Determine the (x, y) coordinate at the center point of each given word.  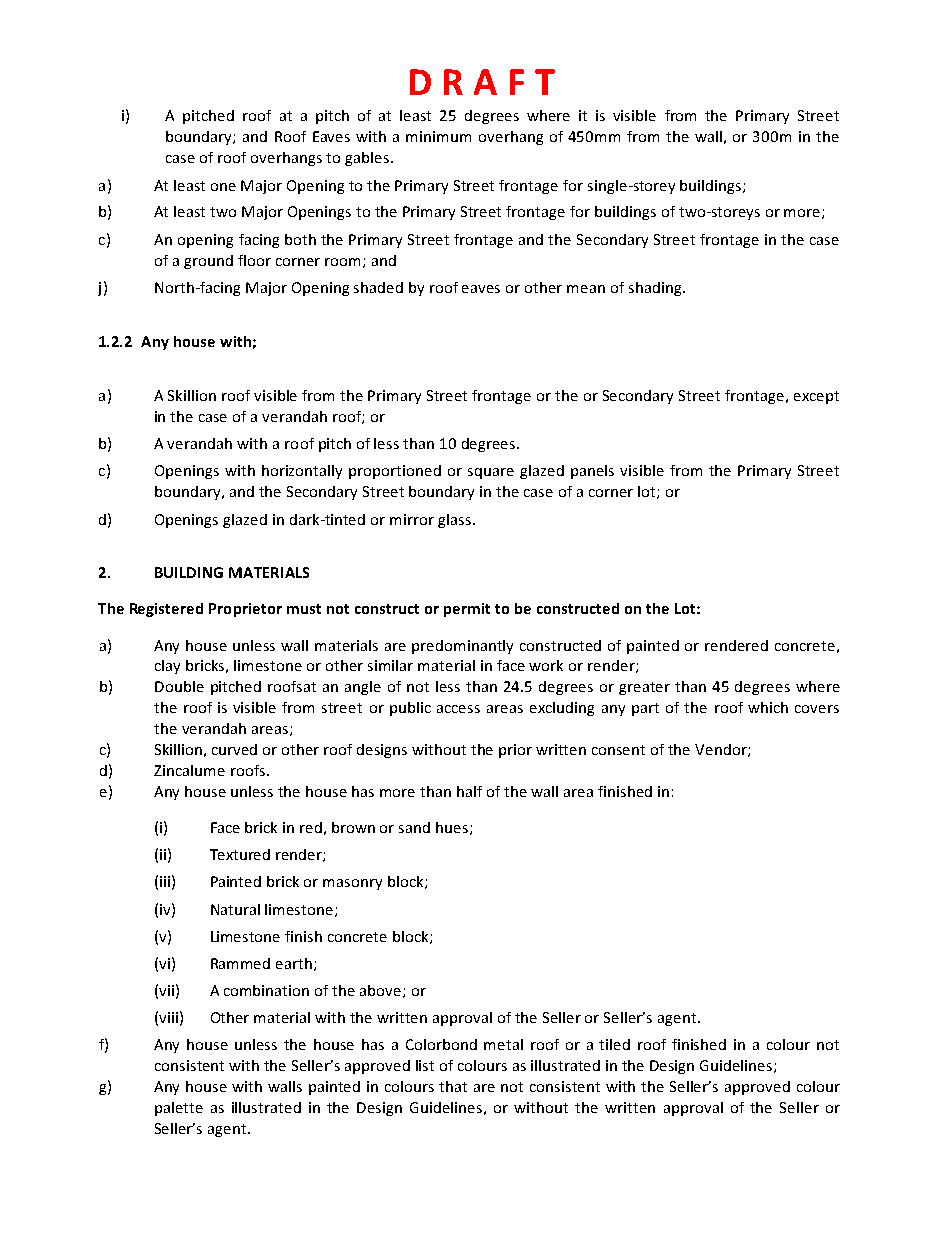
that (453, 1086)
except (816, 397)
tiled (614, 1044)
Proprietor (245, 610)
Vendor (722, 750)
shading (656, 289)
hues (453, 828)
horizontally (302, 472)
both (300, 239)
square (491, 473)
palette (179, 1109)
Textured (240, 854)
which (768, 707)
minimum (438, 136)
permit (467, 610)
